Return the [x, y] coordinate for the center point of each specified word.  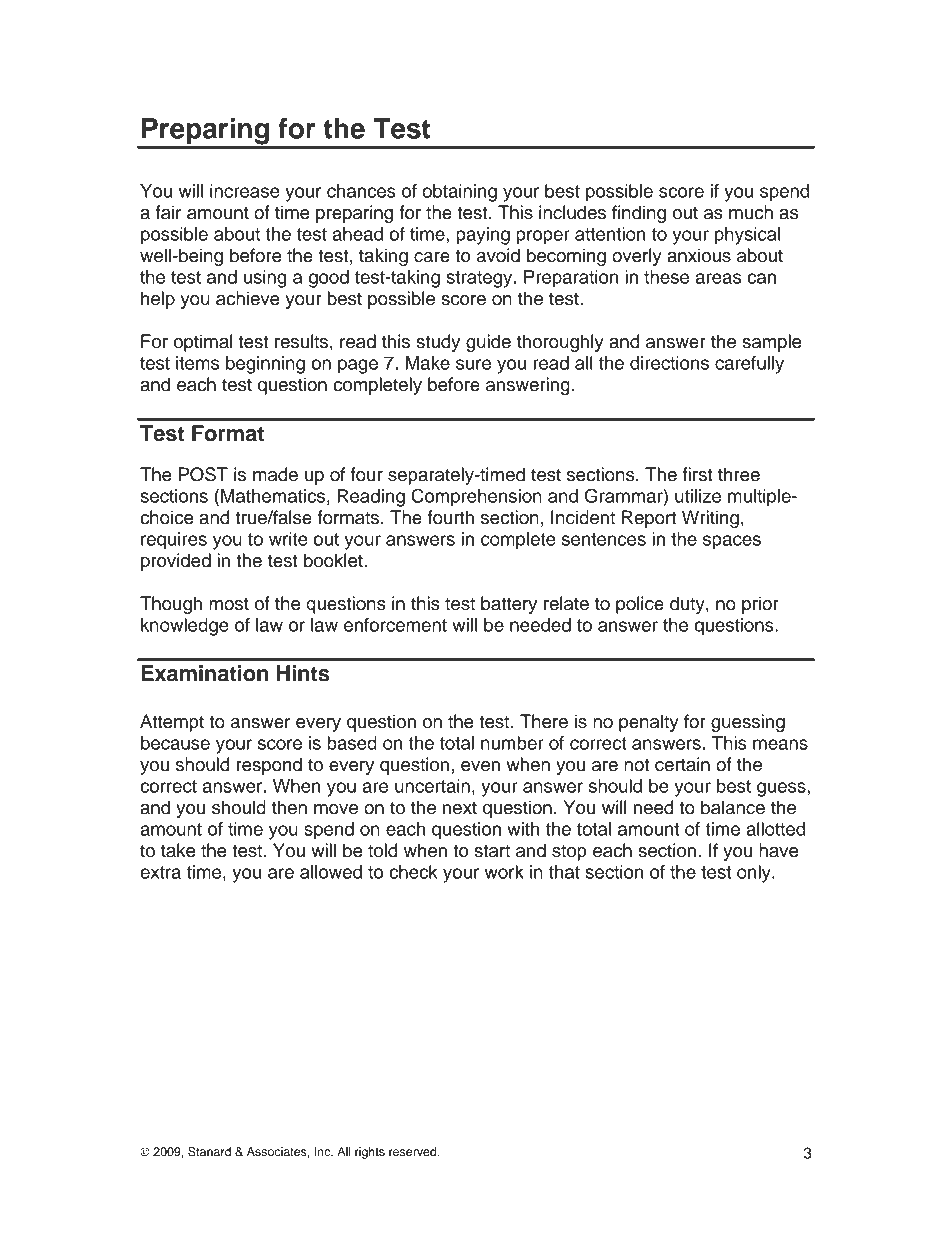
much [751, 212]
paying [483, 236]
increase [245, 191]
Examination [204, 673]
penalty [649, 723]
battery [509, 605]
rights [370, 1153]
